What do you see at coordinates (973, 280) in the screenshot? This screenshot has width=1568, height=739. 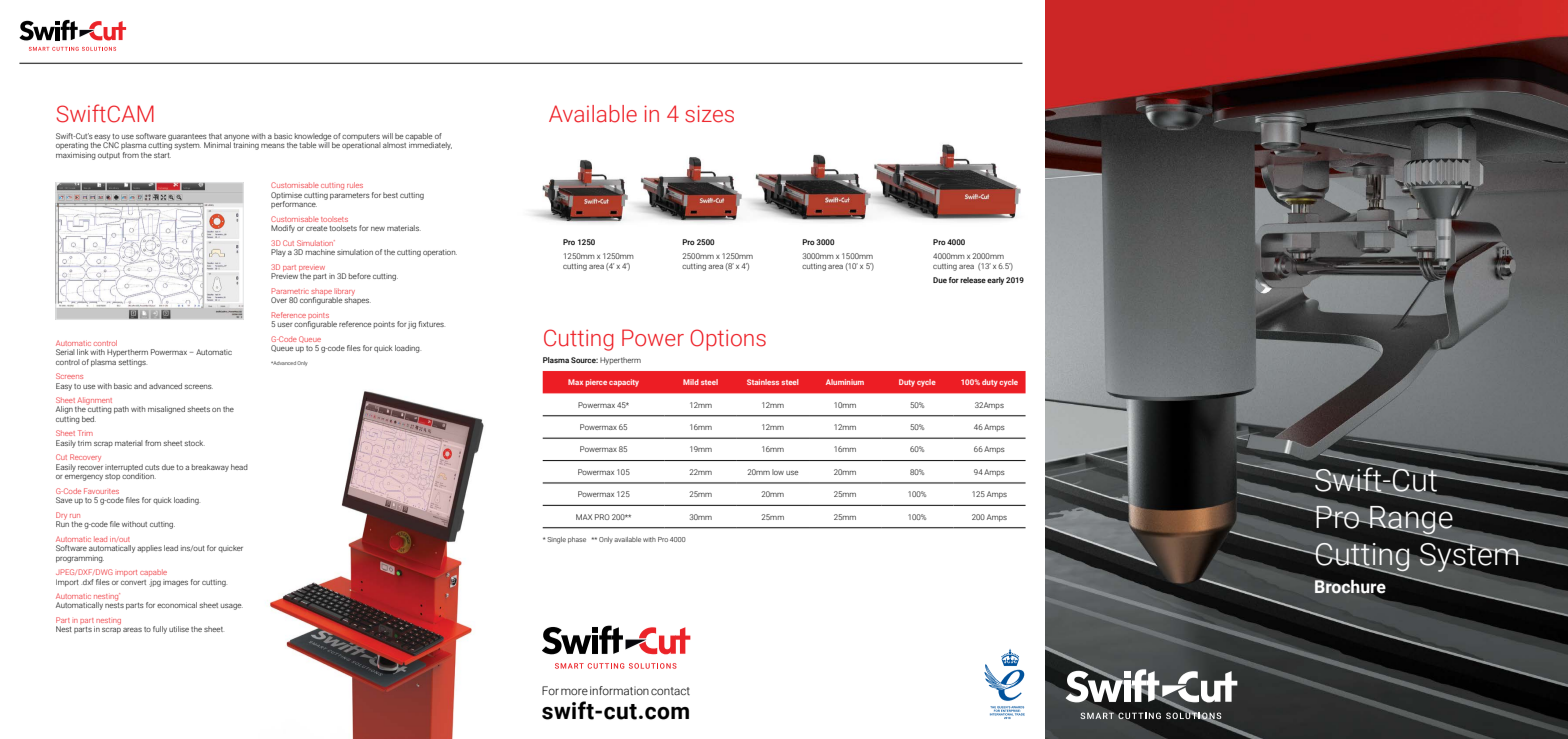 I see `release` at bounding box center [973, 280].
